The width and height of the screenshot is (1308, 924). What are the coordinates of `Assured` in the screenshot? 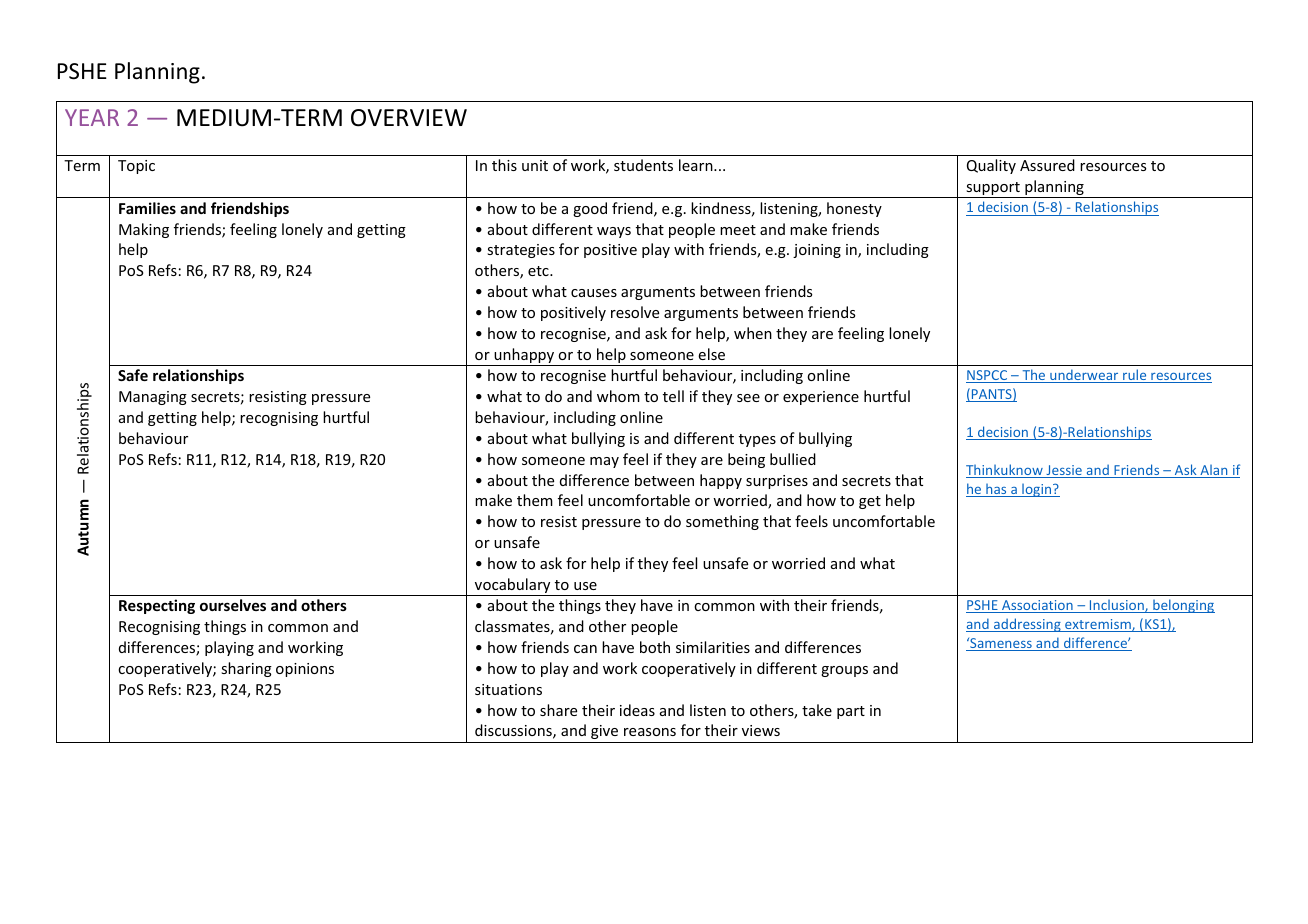 It's located at (1047, 165).
